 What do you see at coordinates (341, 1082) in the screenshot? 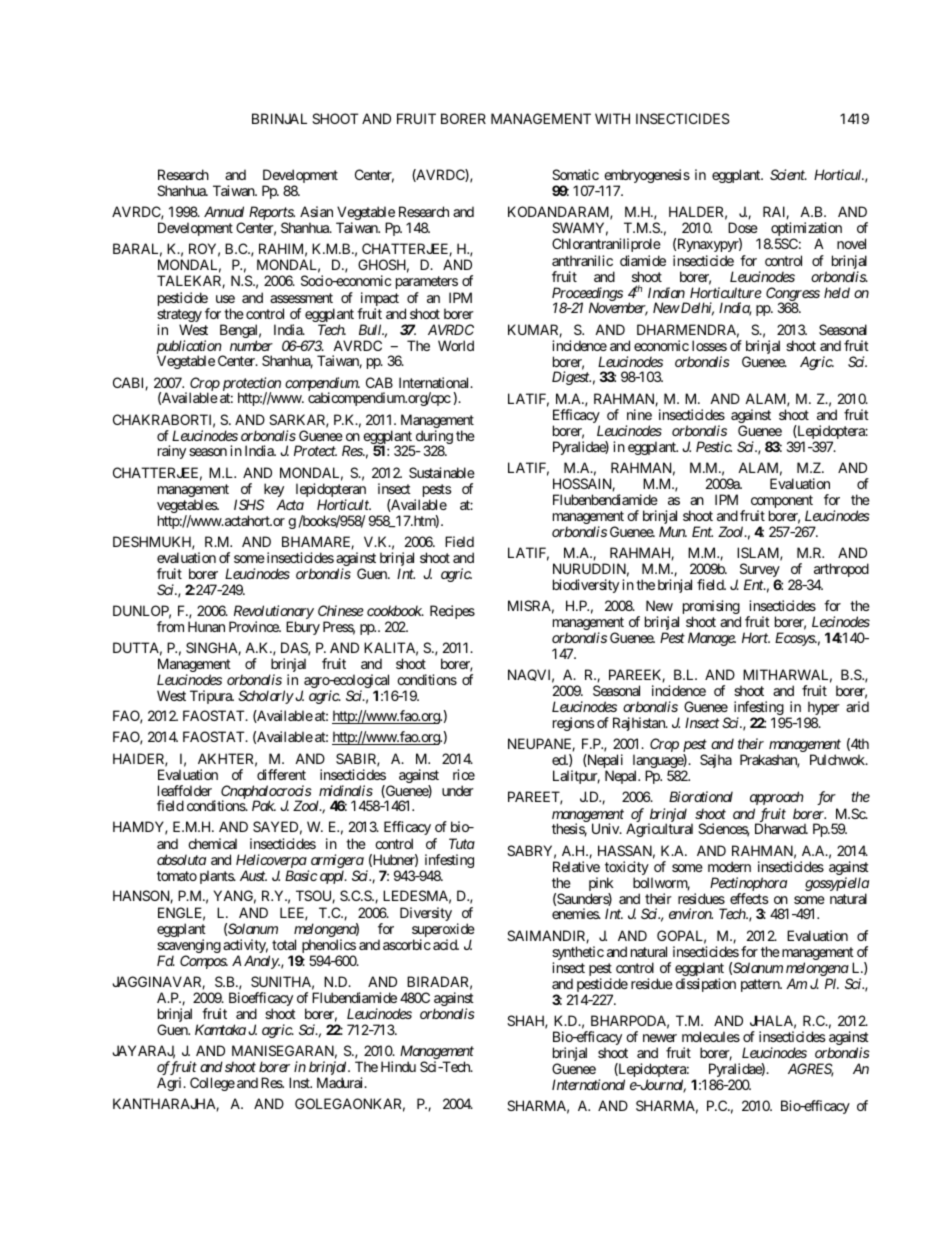
I see `Madurai` at bounding box center [341, 1082].
